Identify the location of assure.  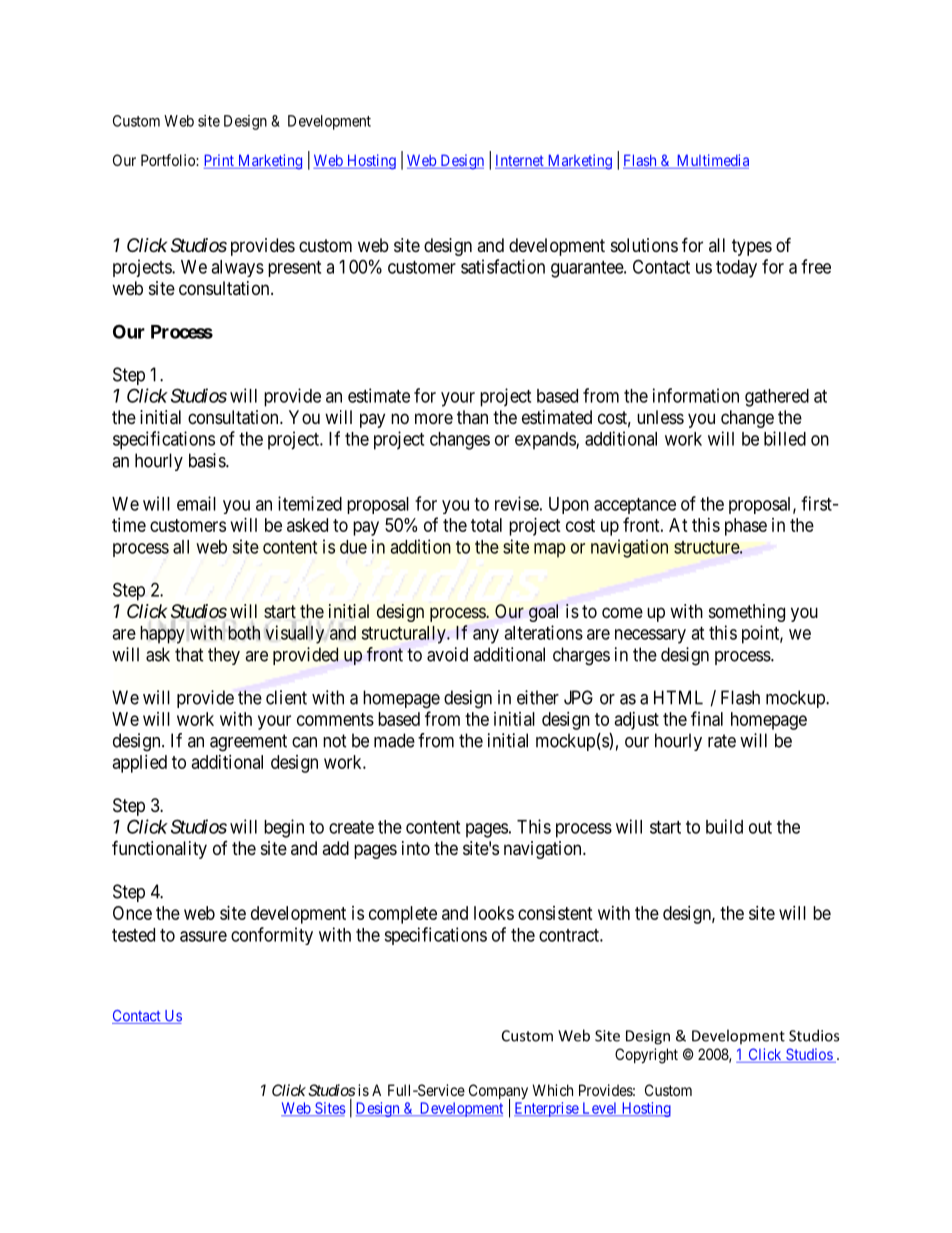
(203, 936).
